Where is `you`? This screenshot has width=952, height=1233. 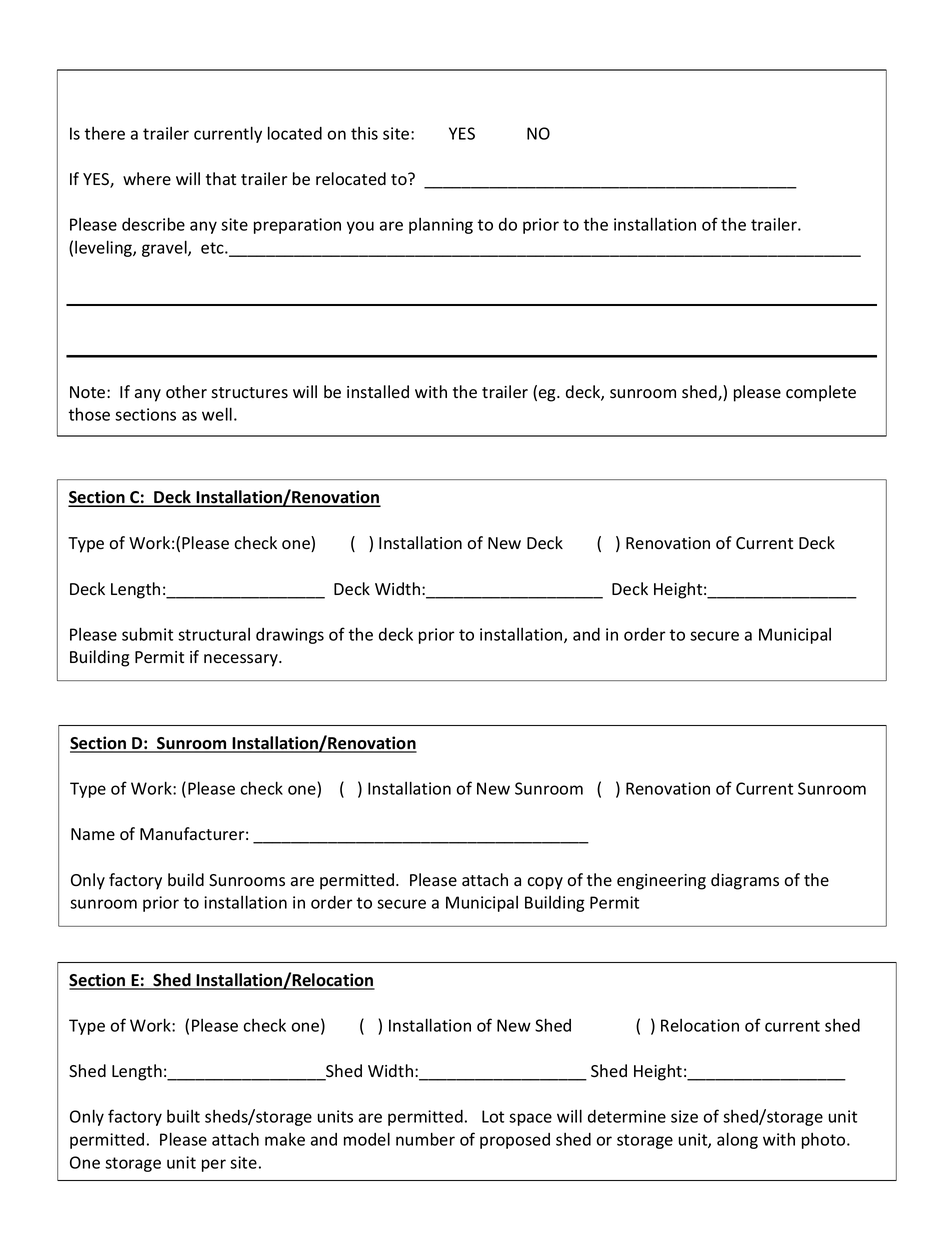 you is located at coordinates (360, 227).
